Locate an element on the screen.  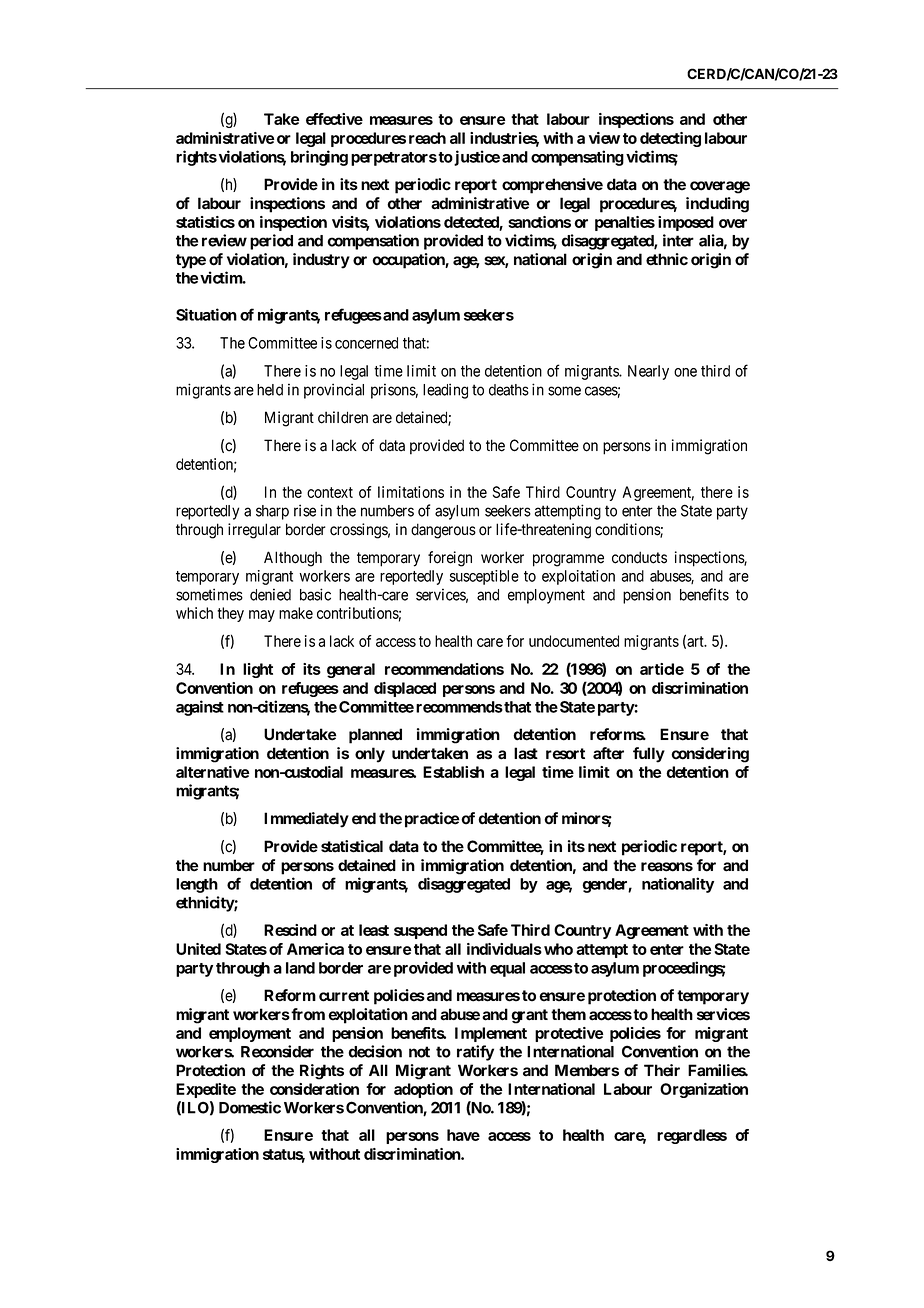
reach is located at coordinates (427, 138).
